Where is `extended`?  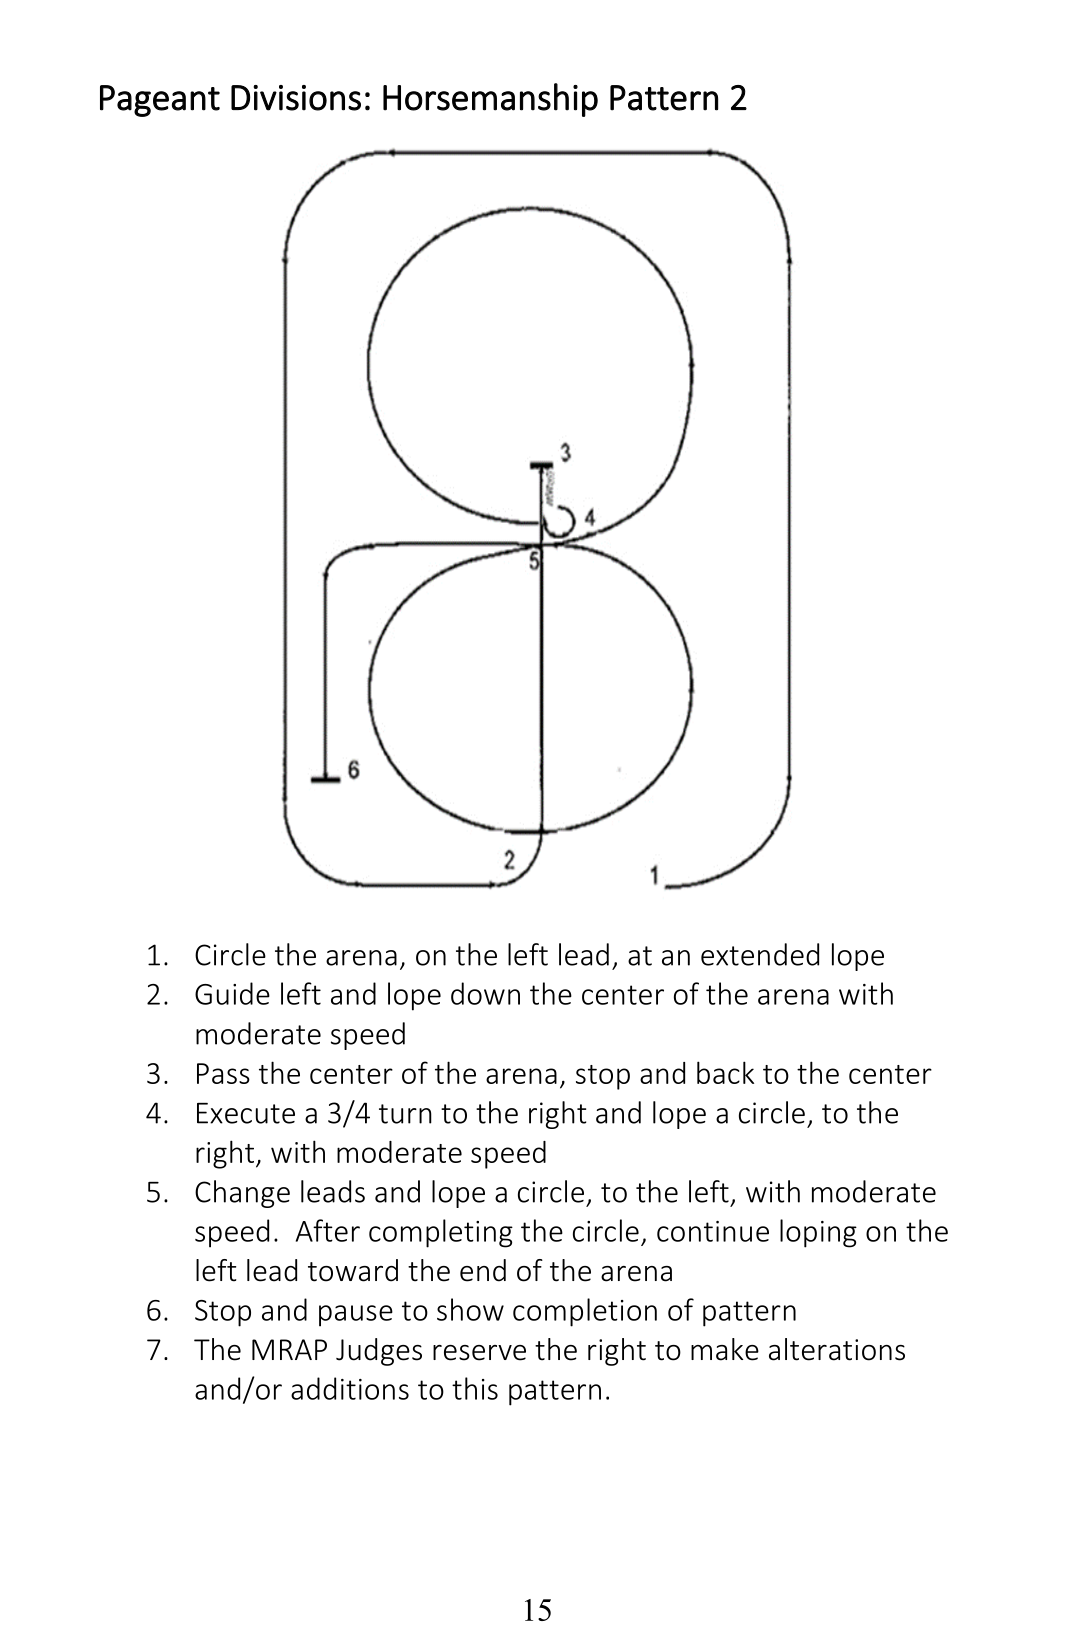 extended is located at coordinates (760, 954).
